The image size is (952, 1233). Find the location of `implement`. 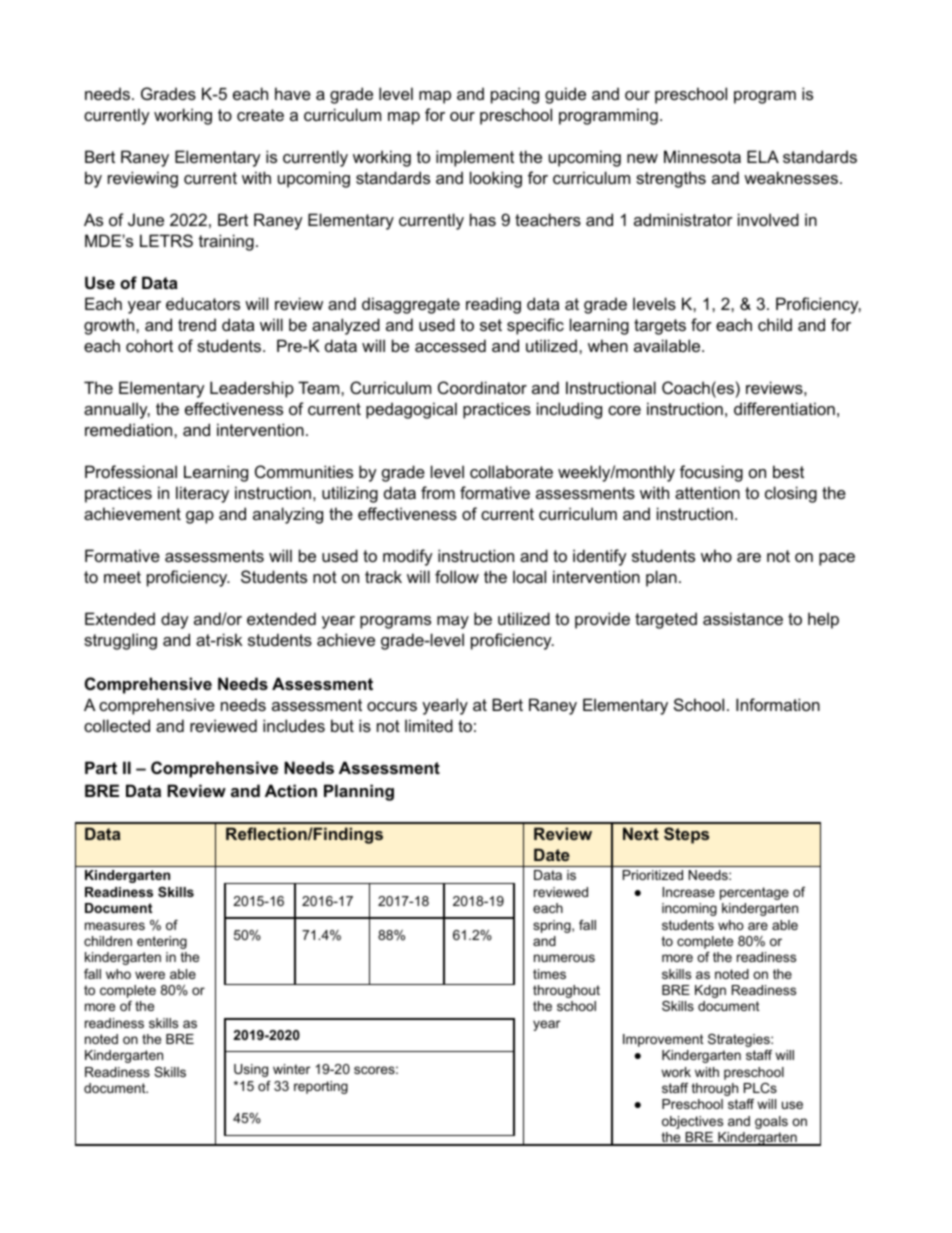

implement is located at coordinates (475, 158).
